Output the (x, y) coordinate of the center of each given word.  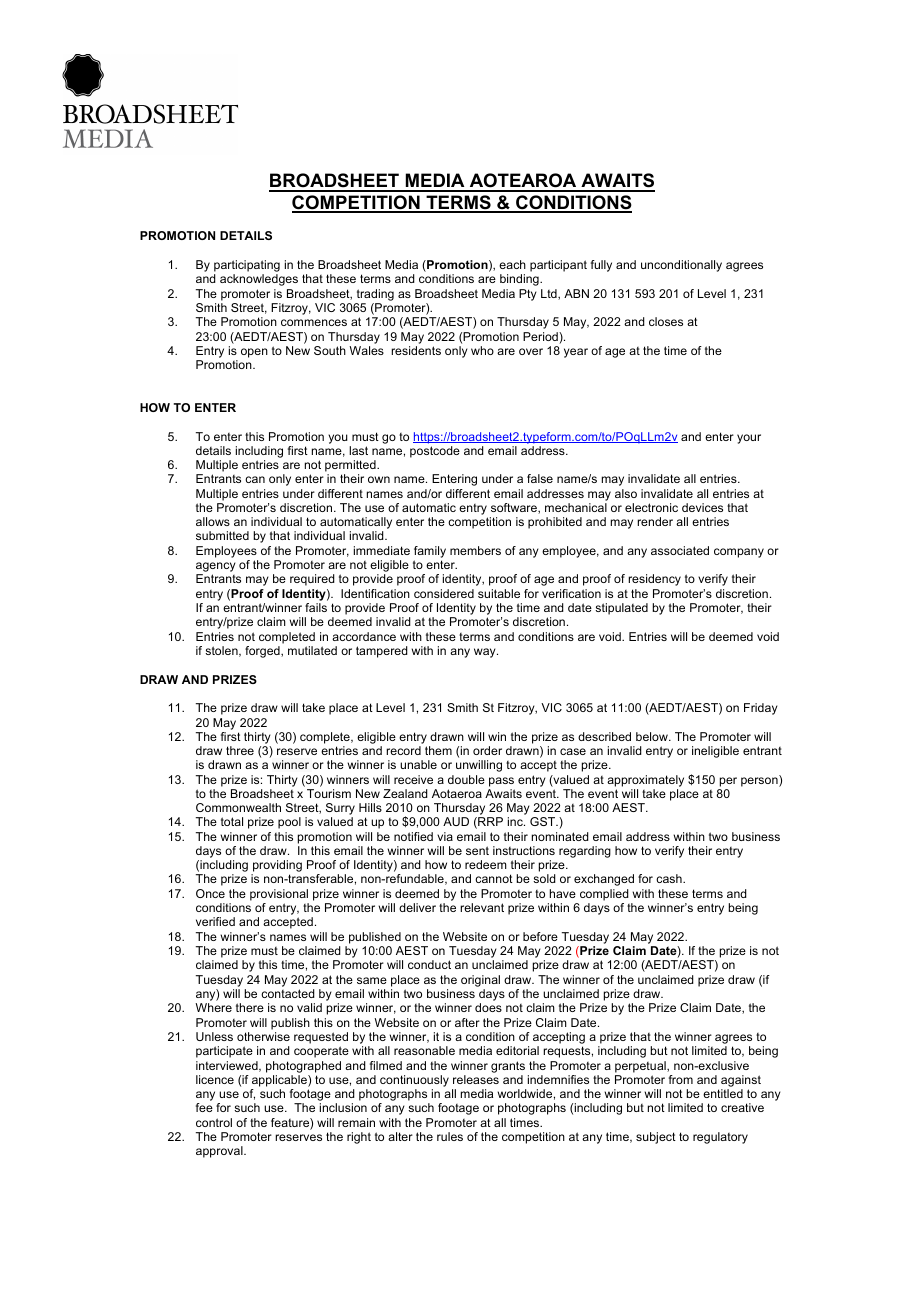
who (482, 350)
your (749, 439)
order (487, 750)
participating (247, 267)
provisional (279, 895)
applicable (280, 1081)
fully (601, 266)
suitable (499, 593)
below (653, 736)
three (240, 750)
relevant (482, 907)
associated (680, 550)
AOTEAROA (523, 182)
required (312, 580)
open (254, 353)
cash (670, 878)
